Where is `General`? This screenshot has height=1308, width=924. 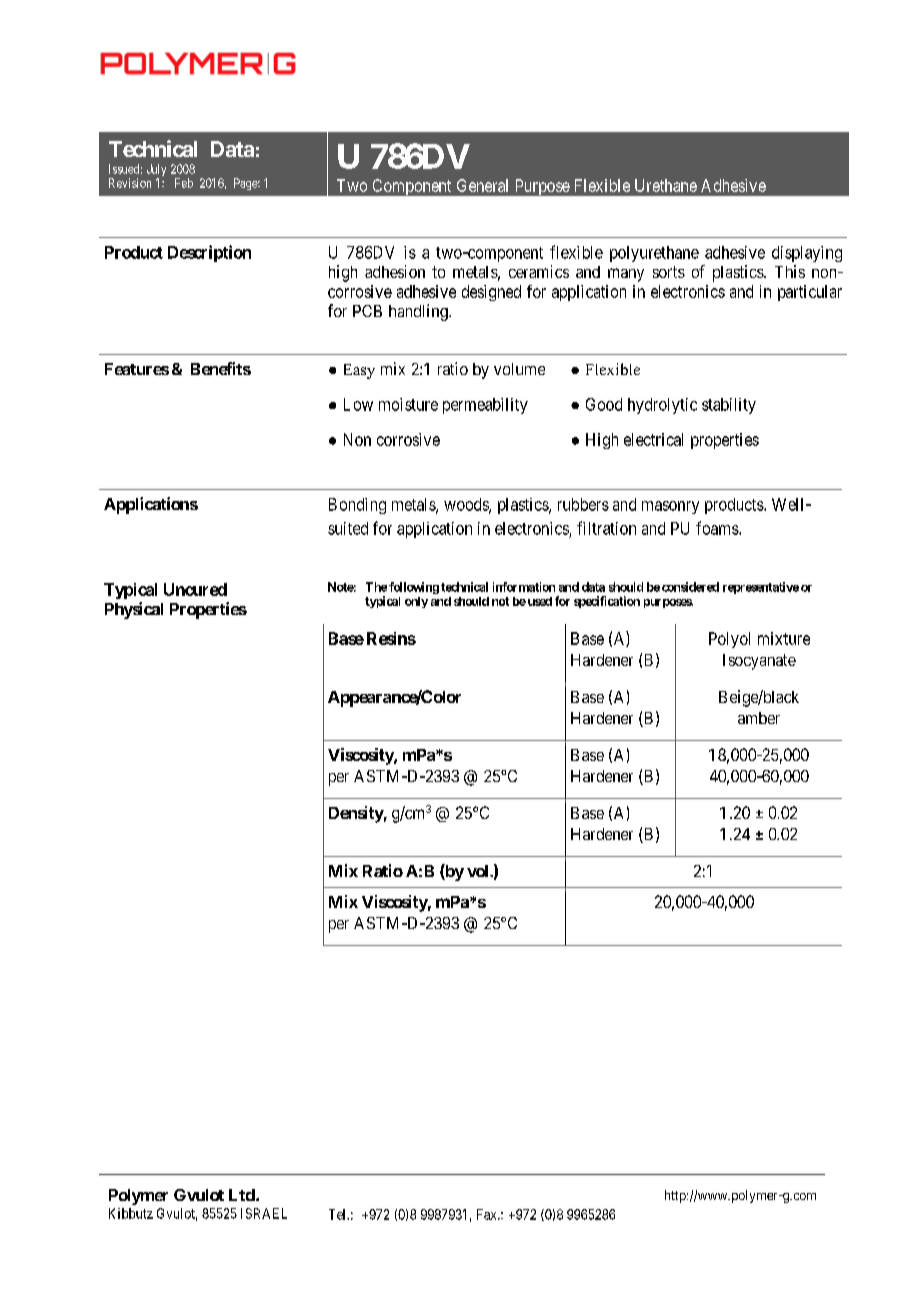 General is located at coordinates (482, 185).
